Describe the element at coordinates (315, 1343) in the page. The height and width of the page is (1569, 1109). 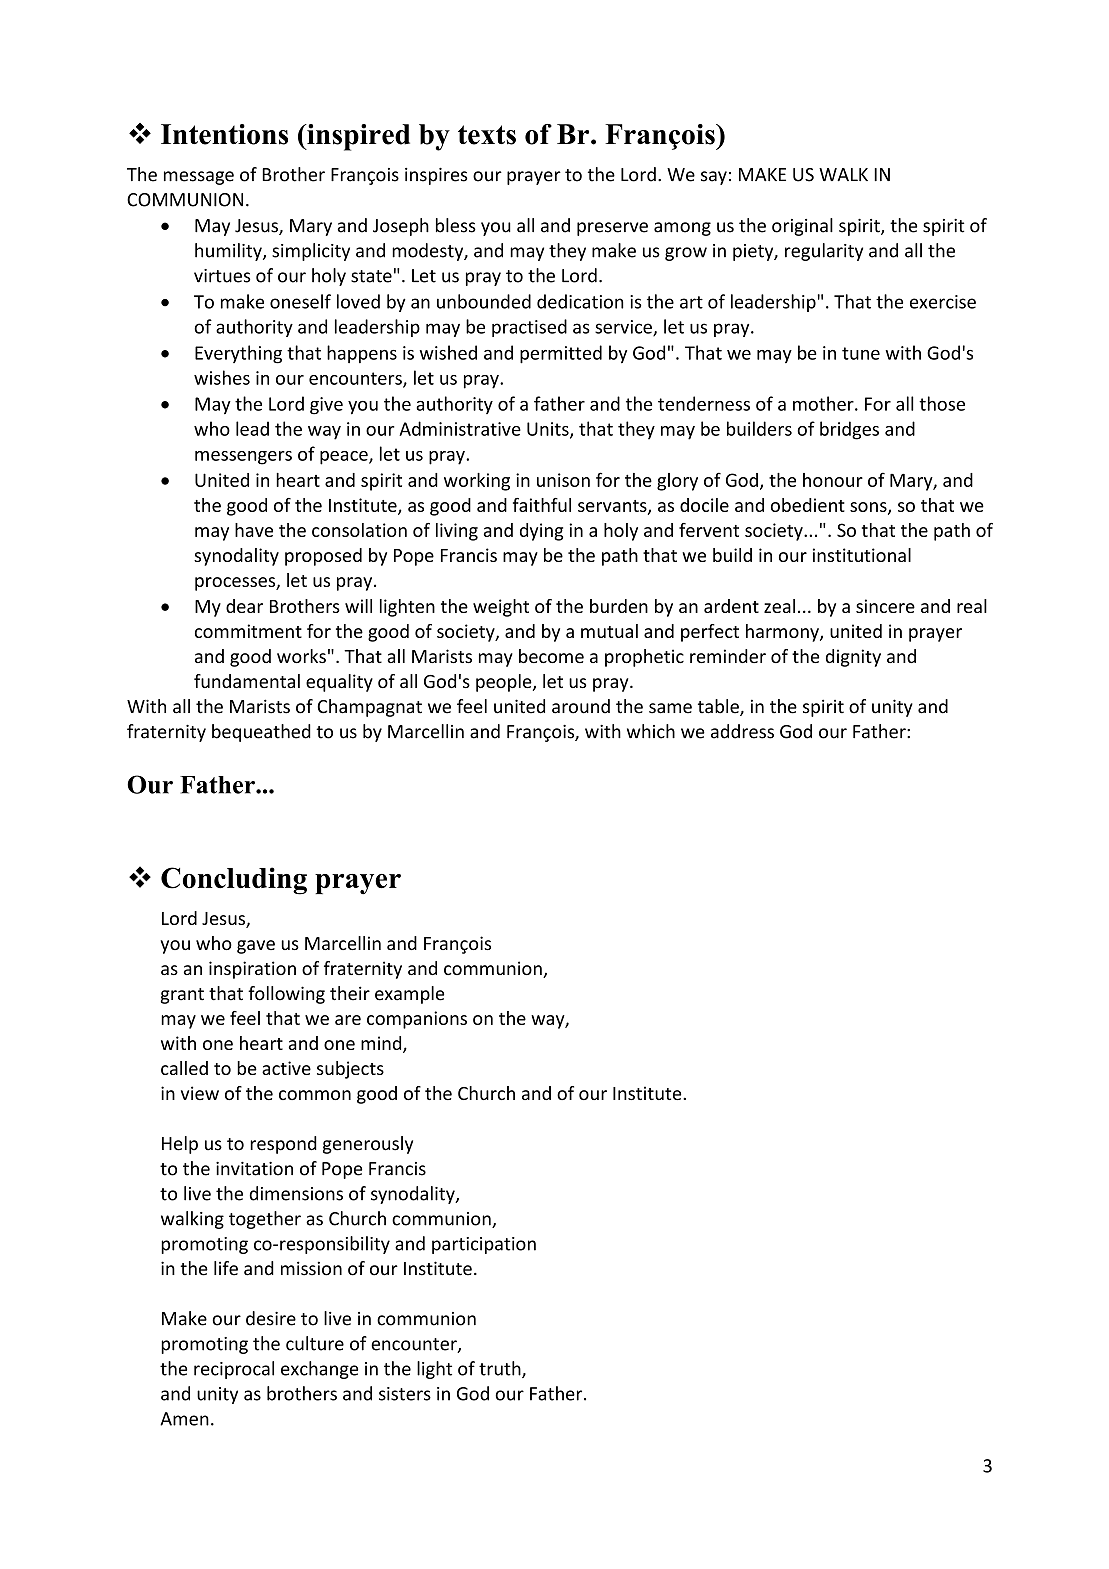
I see `culture` at that location.
